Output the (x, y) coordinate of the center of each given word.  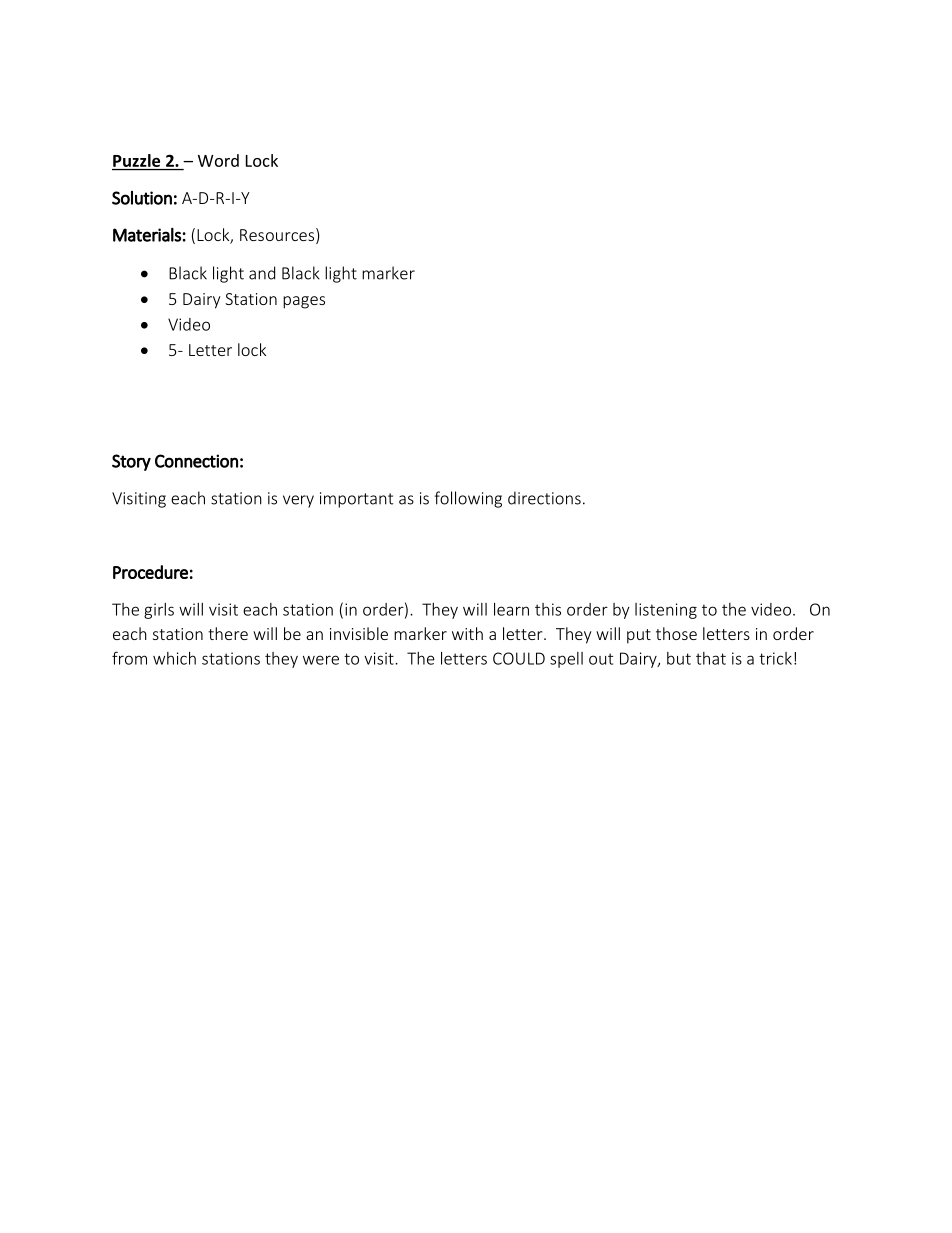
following (468, 499)
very (298, 501)
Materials (147, 235)
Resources (277, 235)
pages (304, 302)
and (262, 273)
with (467, 633)
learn (511, 609)
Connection (196, 461)
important (356, 500)
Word (218, 160)
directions (544, 498)
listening (666, 611)
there (228, 633)
